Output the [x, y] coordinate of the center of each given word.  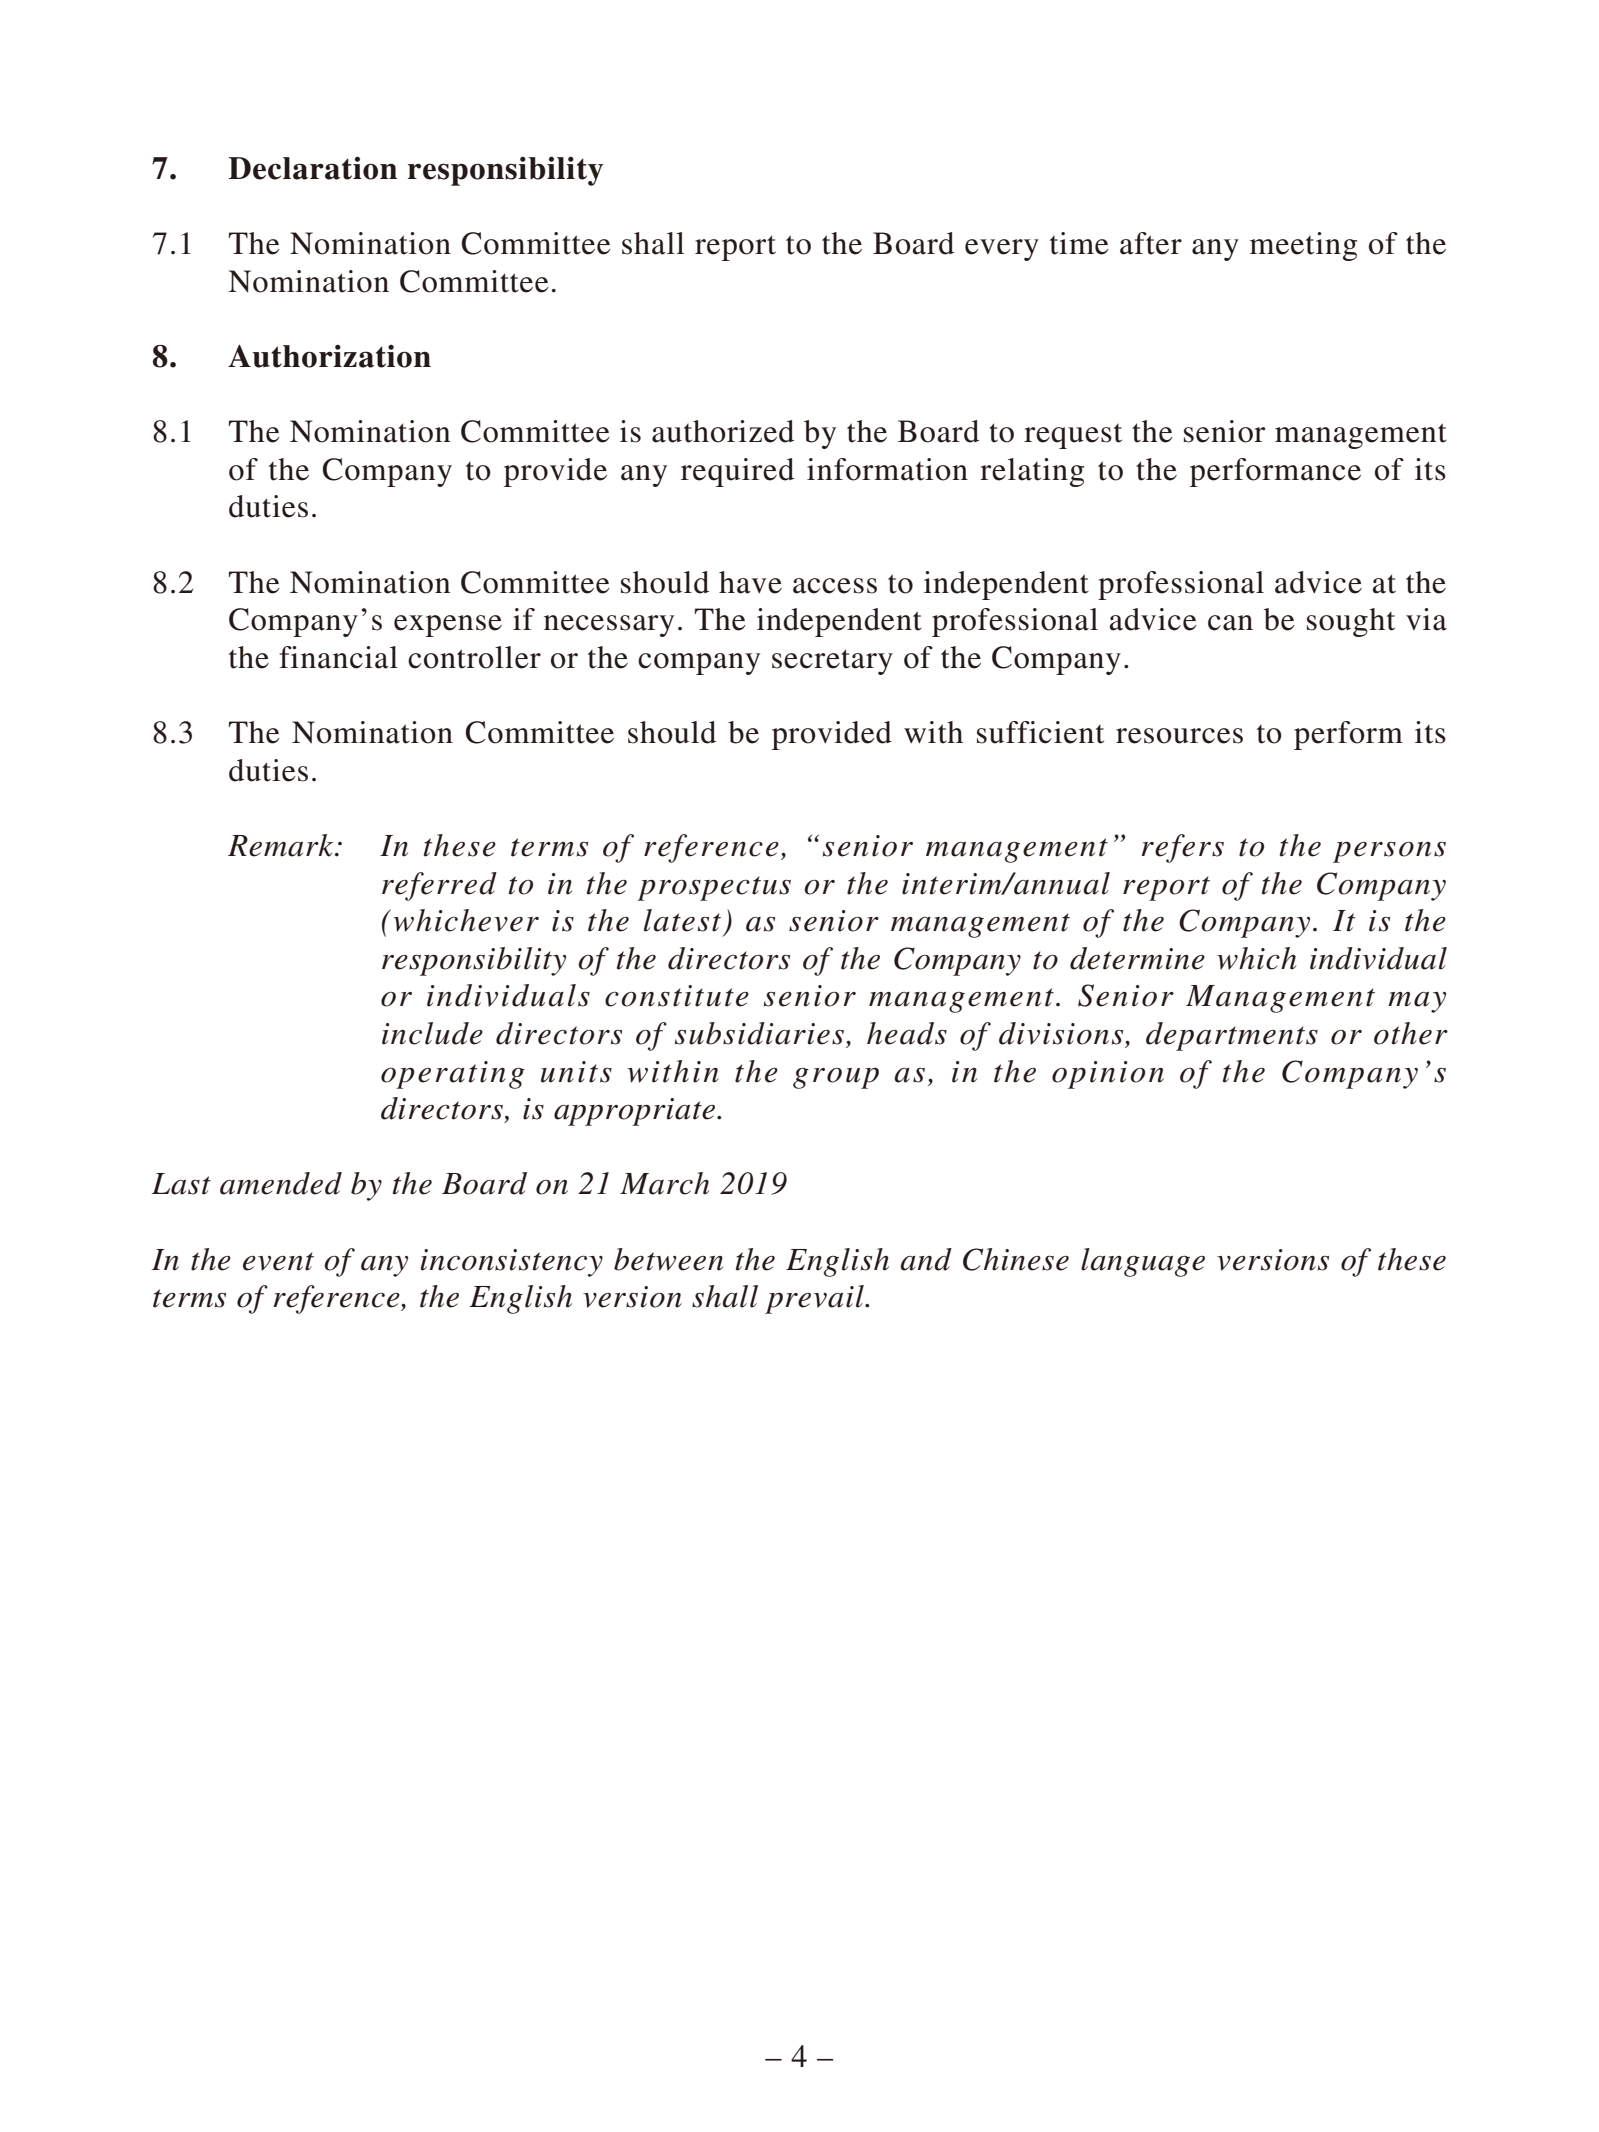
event [278, 1261]
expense [448, 626]
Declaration [312, 168]
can [1230, 623]
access [835, 586]
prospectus [714, 888]
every [1002, 250]
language [1143, 1262]
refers [1183, 848]
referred [439, 886]
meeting [1303, 246]
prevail [815, 1299]
